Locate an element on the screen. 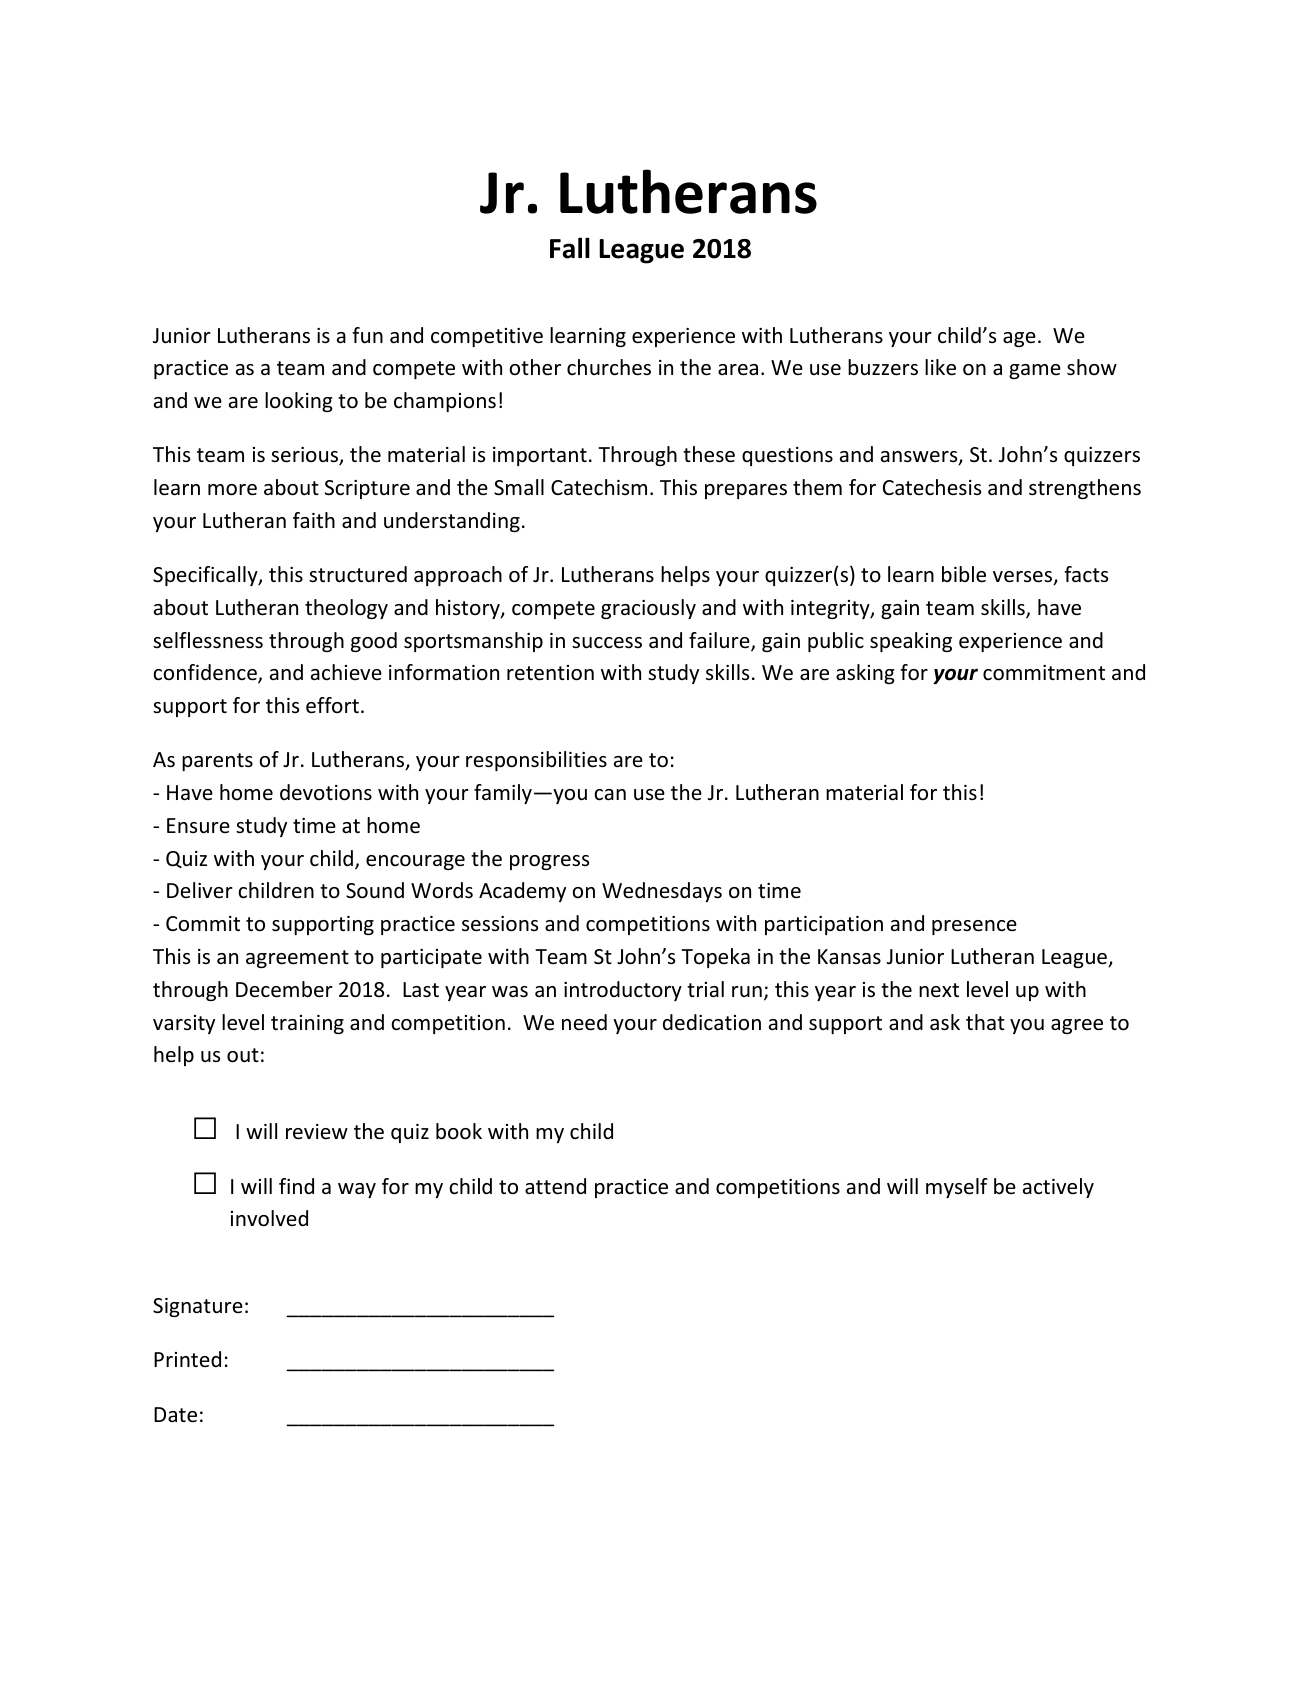 Image resolution: width=1300 pixels, height=1682 pixels. achieve is located at coordinates (346, 672).
